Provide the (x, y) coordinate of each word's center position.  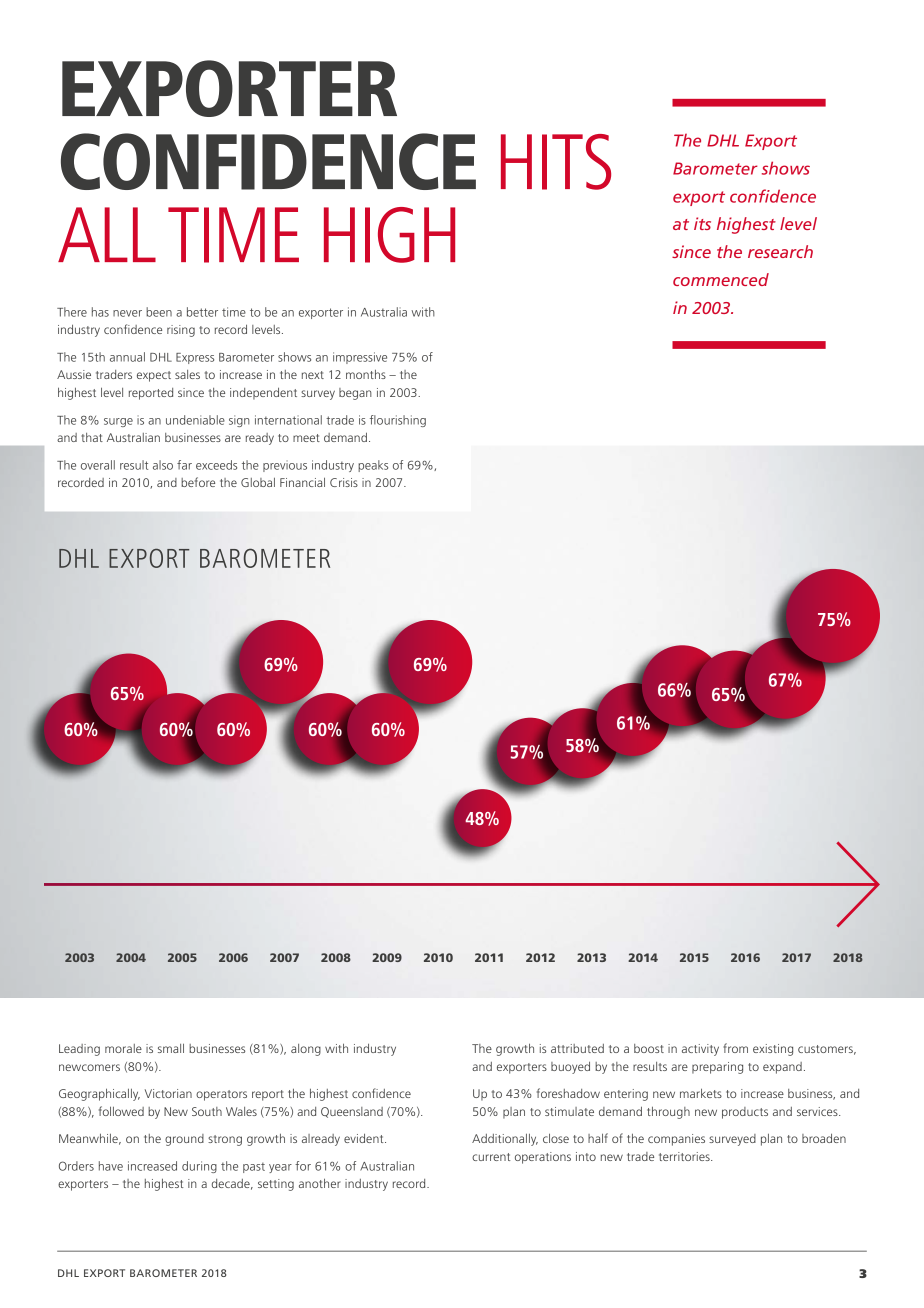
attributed (577, 1048)
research (780, 251)
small (171, 1048)
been (159, 312)
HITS (556, 162)
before (198, 482)
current (491, 1157)
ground (184, 1140)
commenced (721, 279)
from (735, 1048)
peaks (373, 466)
